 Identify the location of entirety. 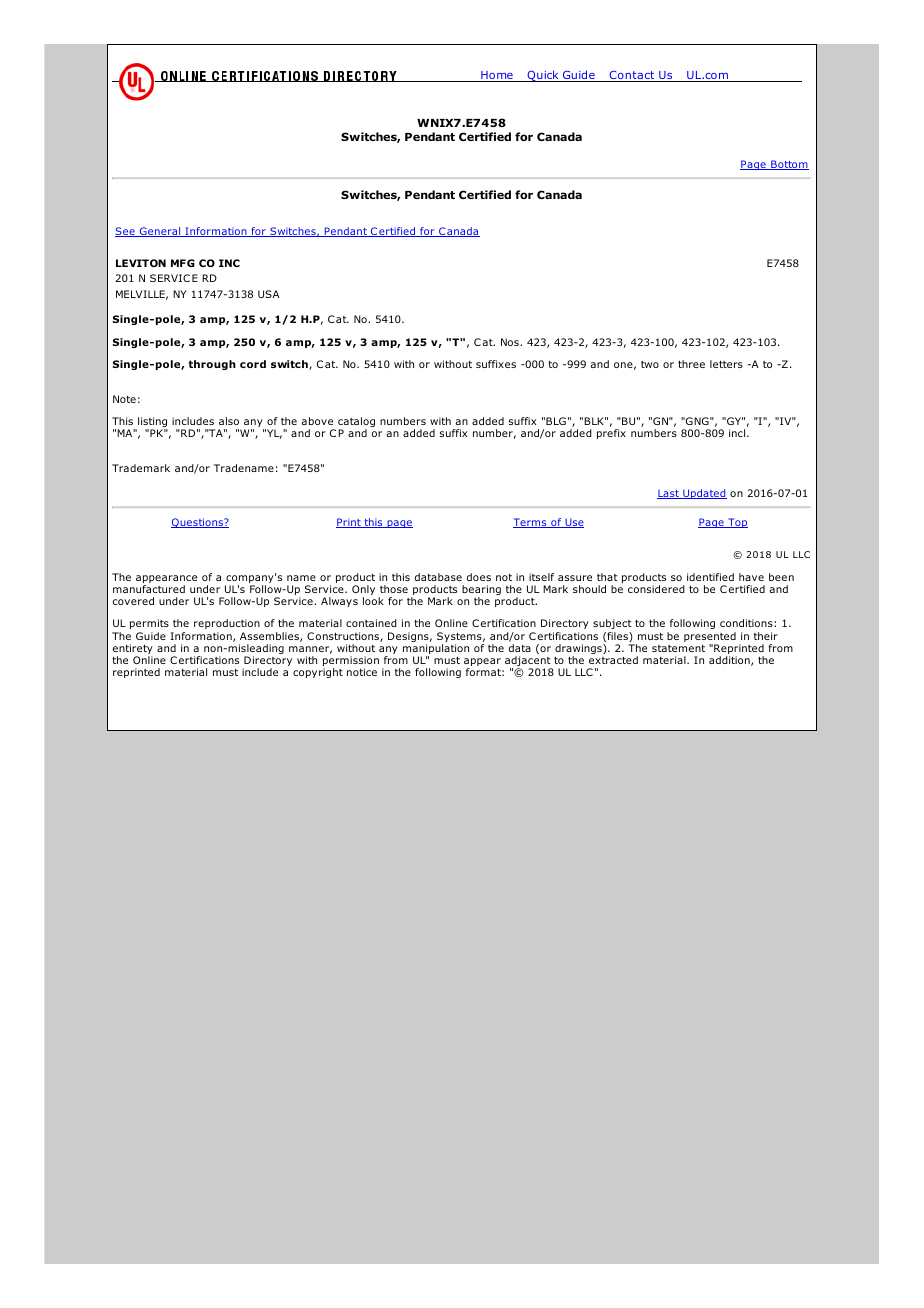
(133, 650).
